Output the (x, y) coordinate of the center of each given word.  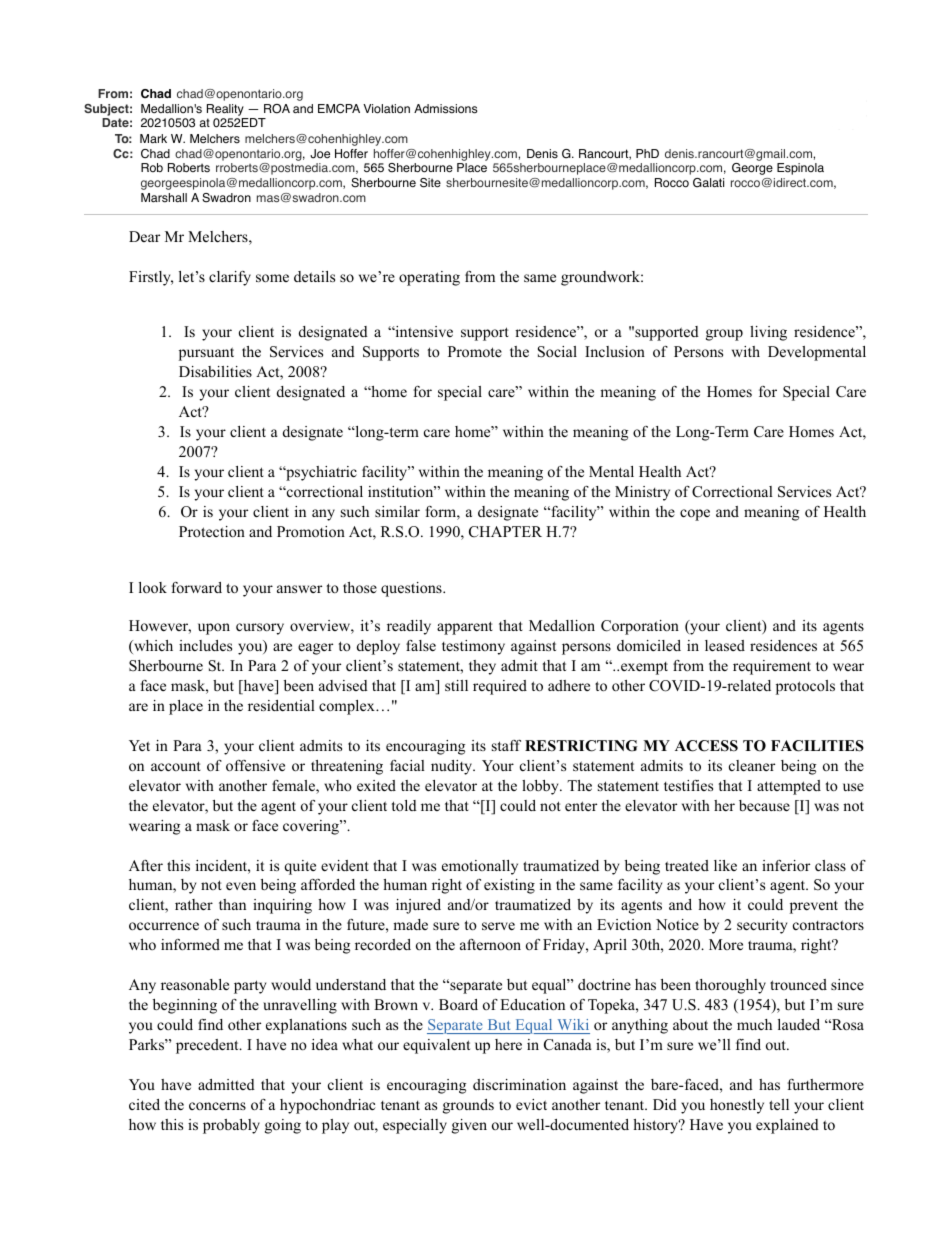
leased (725, 645)
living (768, 333)
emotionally (480, 867)
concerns (217, 1106)
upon (214, 629)
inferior (786, 865)
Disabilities (215, 371)
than (232, 904)
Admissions (445, 109)
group (724, 335)
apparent (465, 628)
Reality (226, 111)
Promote (475, 351)
